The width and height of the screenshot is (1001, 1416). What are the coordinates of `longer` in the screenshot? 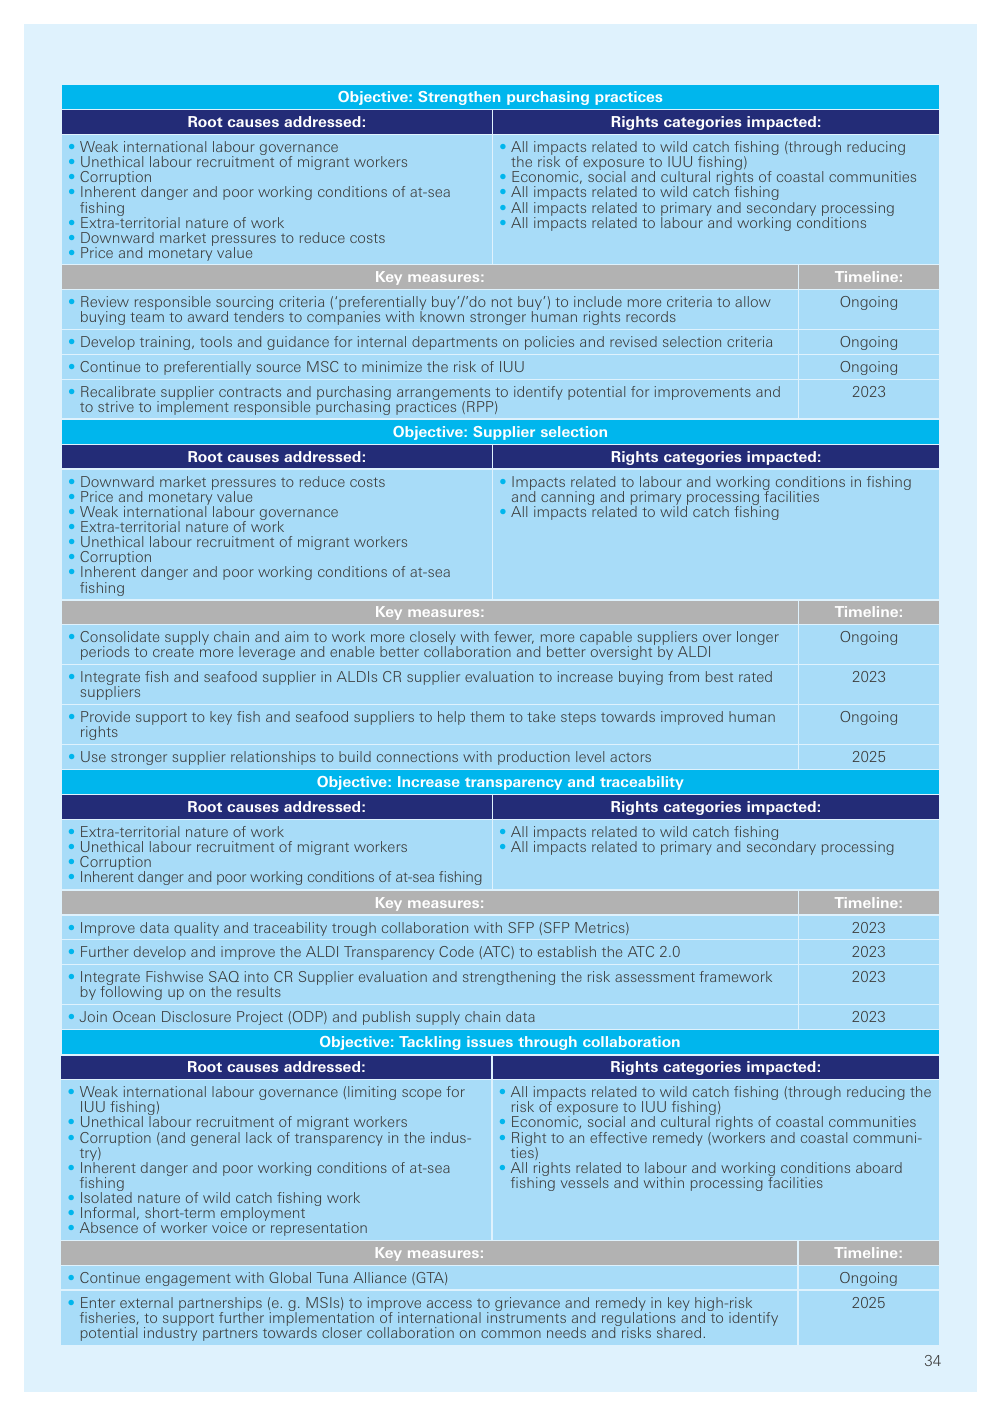 It's located at (758, 638).
